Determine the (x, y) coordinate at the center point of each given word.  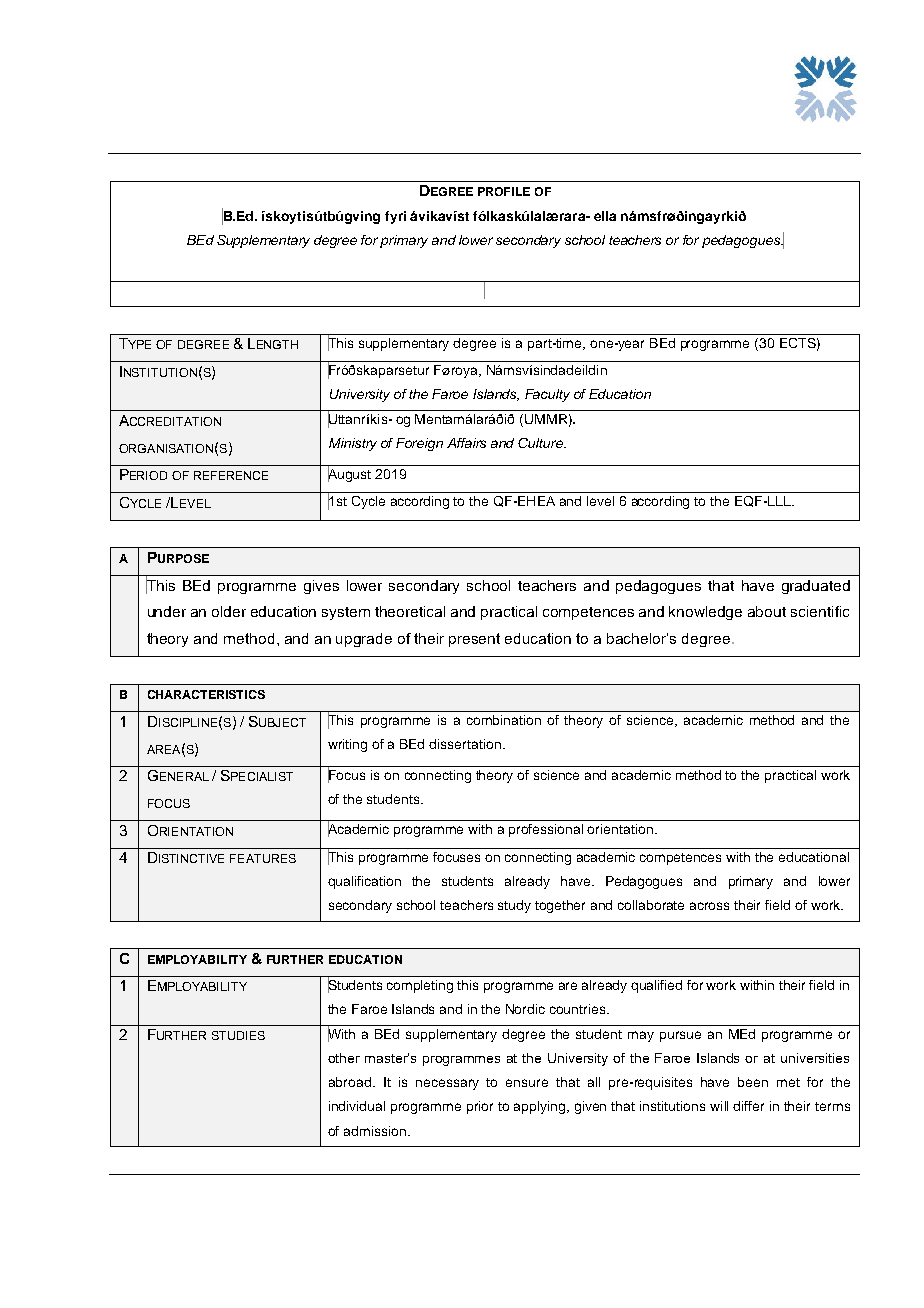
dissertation (465, 744)
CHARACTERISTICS (206, 694)
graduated (816, 587)
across (709, 906)
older (229, 611)
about (767, 611)
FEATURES (263, 858)
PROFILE (504, 191)
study (514, 906)
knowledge (705, 613)
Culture (542, 443)
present (474, 640)
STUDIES (238, 1035)
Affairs (466, 443)
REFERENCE (231, 475)
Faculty (547, 395)
